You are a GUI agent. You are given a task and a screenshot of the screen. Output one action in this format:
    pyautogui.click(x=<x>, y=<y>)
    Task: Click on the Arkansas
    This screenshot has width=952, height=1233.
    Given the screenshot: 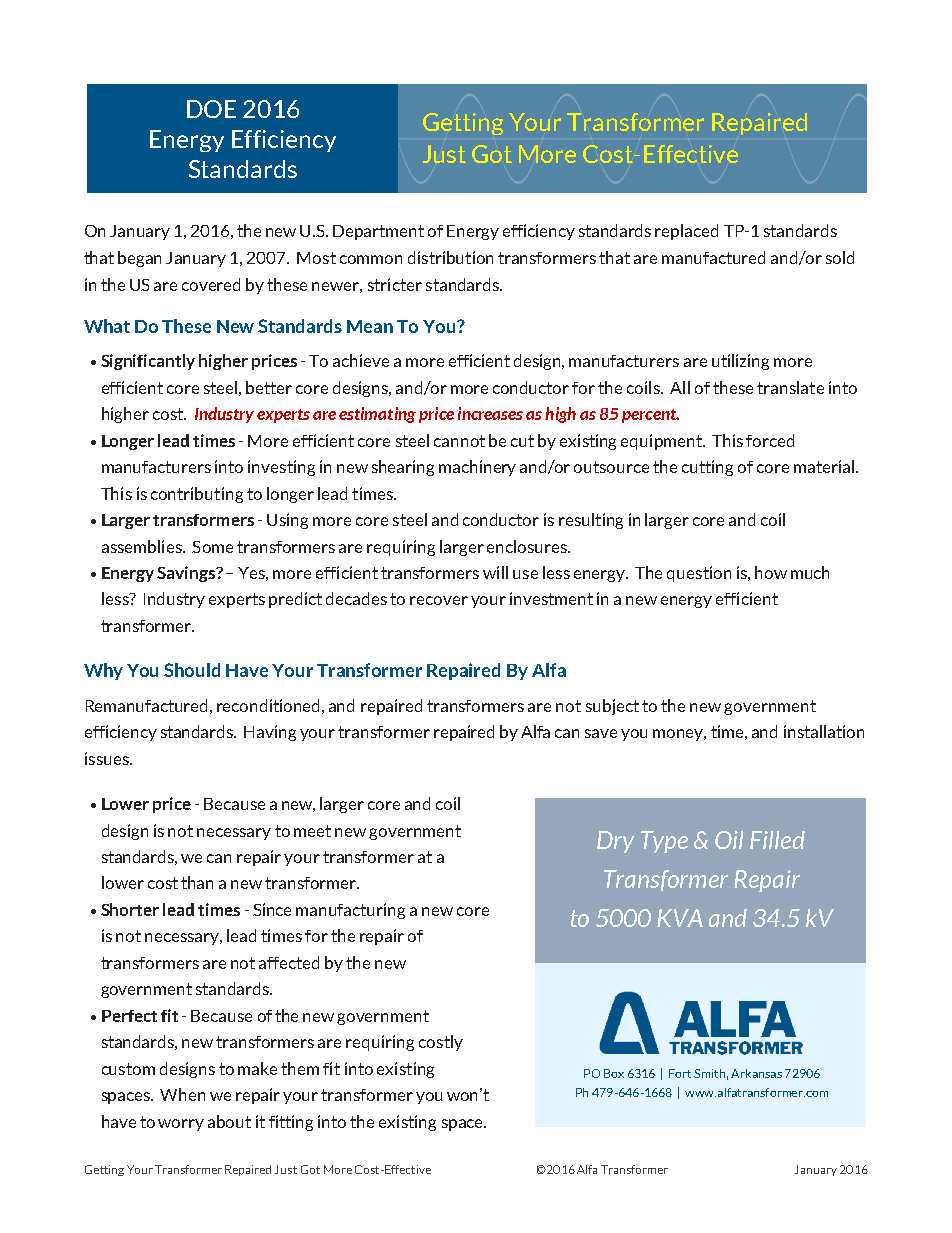 What is the action you would take?
    pyautogui.click(x=756, y=1073)
